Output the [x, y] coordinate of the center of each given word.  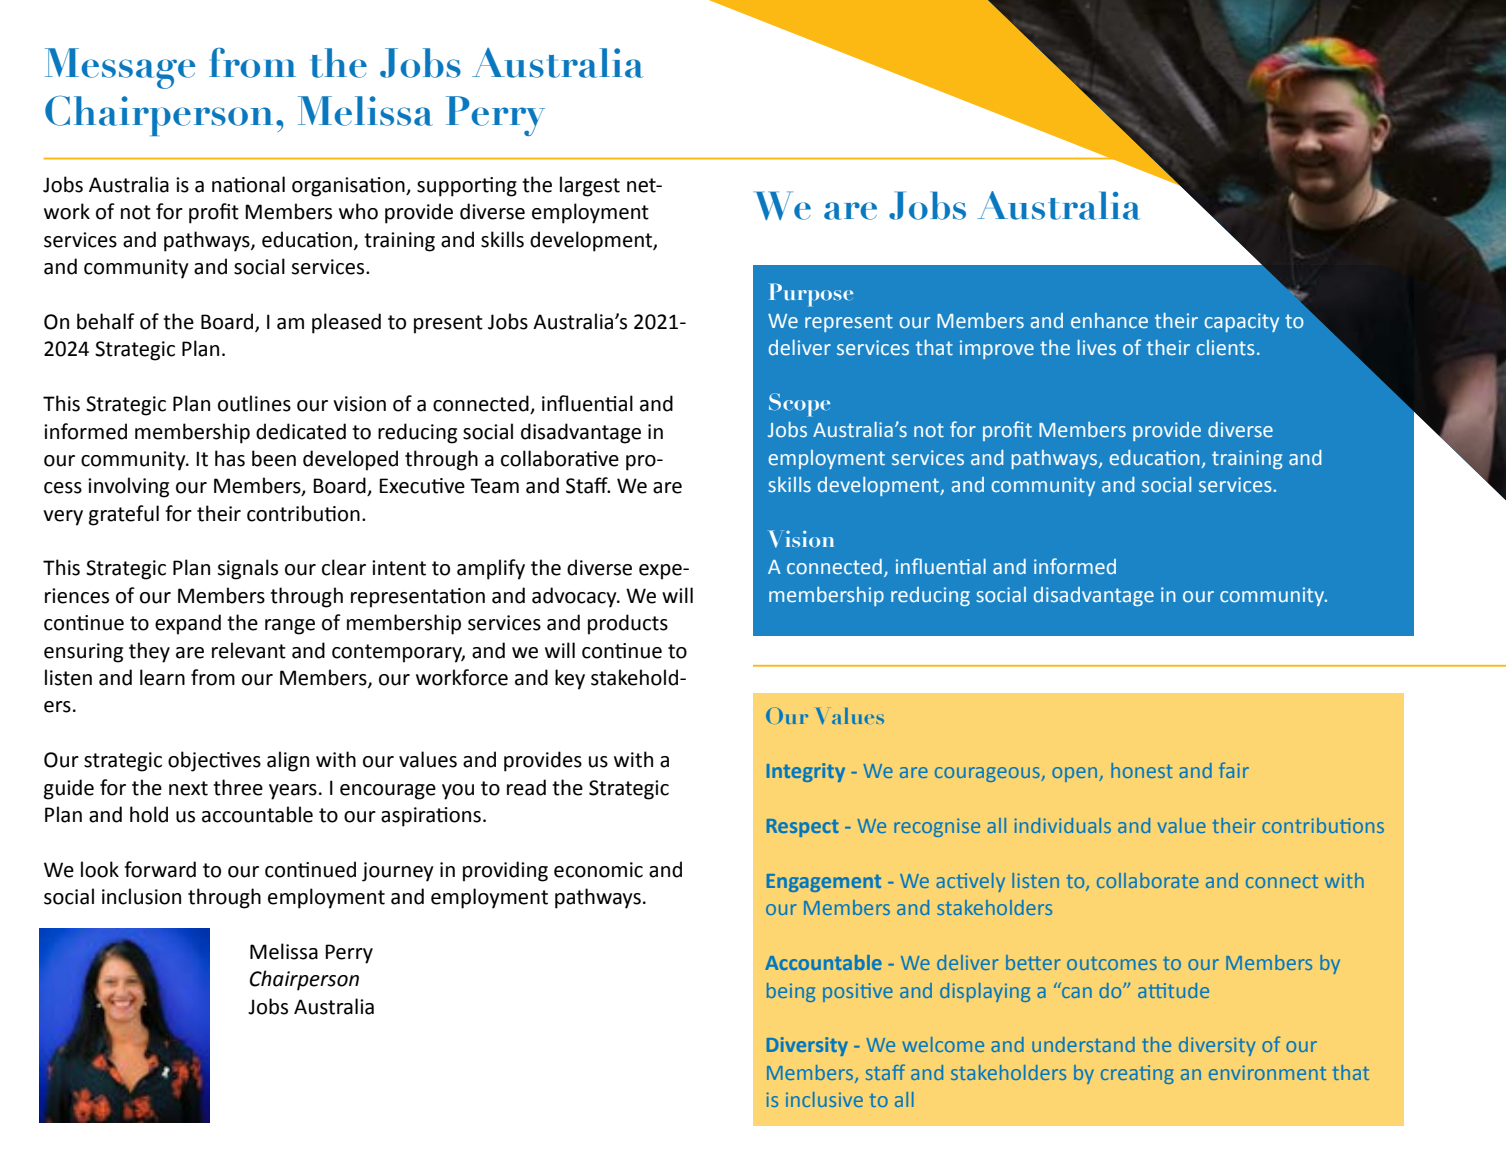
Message [120, 68]
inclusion [141, 896]
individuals [1063, 825]
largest [590, 186]
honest [1142, 770]
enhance [1109, 321]
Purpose [811, 295]
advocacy [575, 597]
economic [598, 870]
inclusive [824, 1099]
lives [1097, 348]
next [188, 788]
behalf [106, 321]
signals [247, 569]
